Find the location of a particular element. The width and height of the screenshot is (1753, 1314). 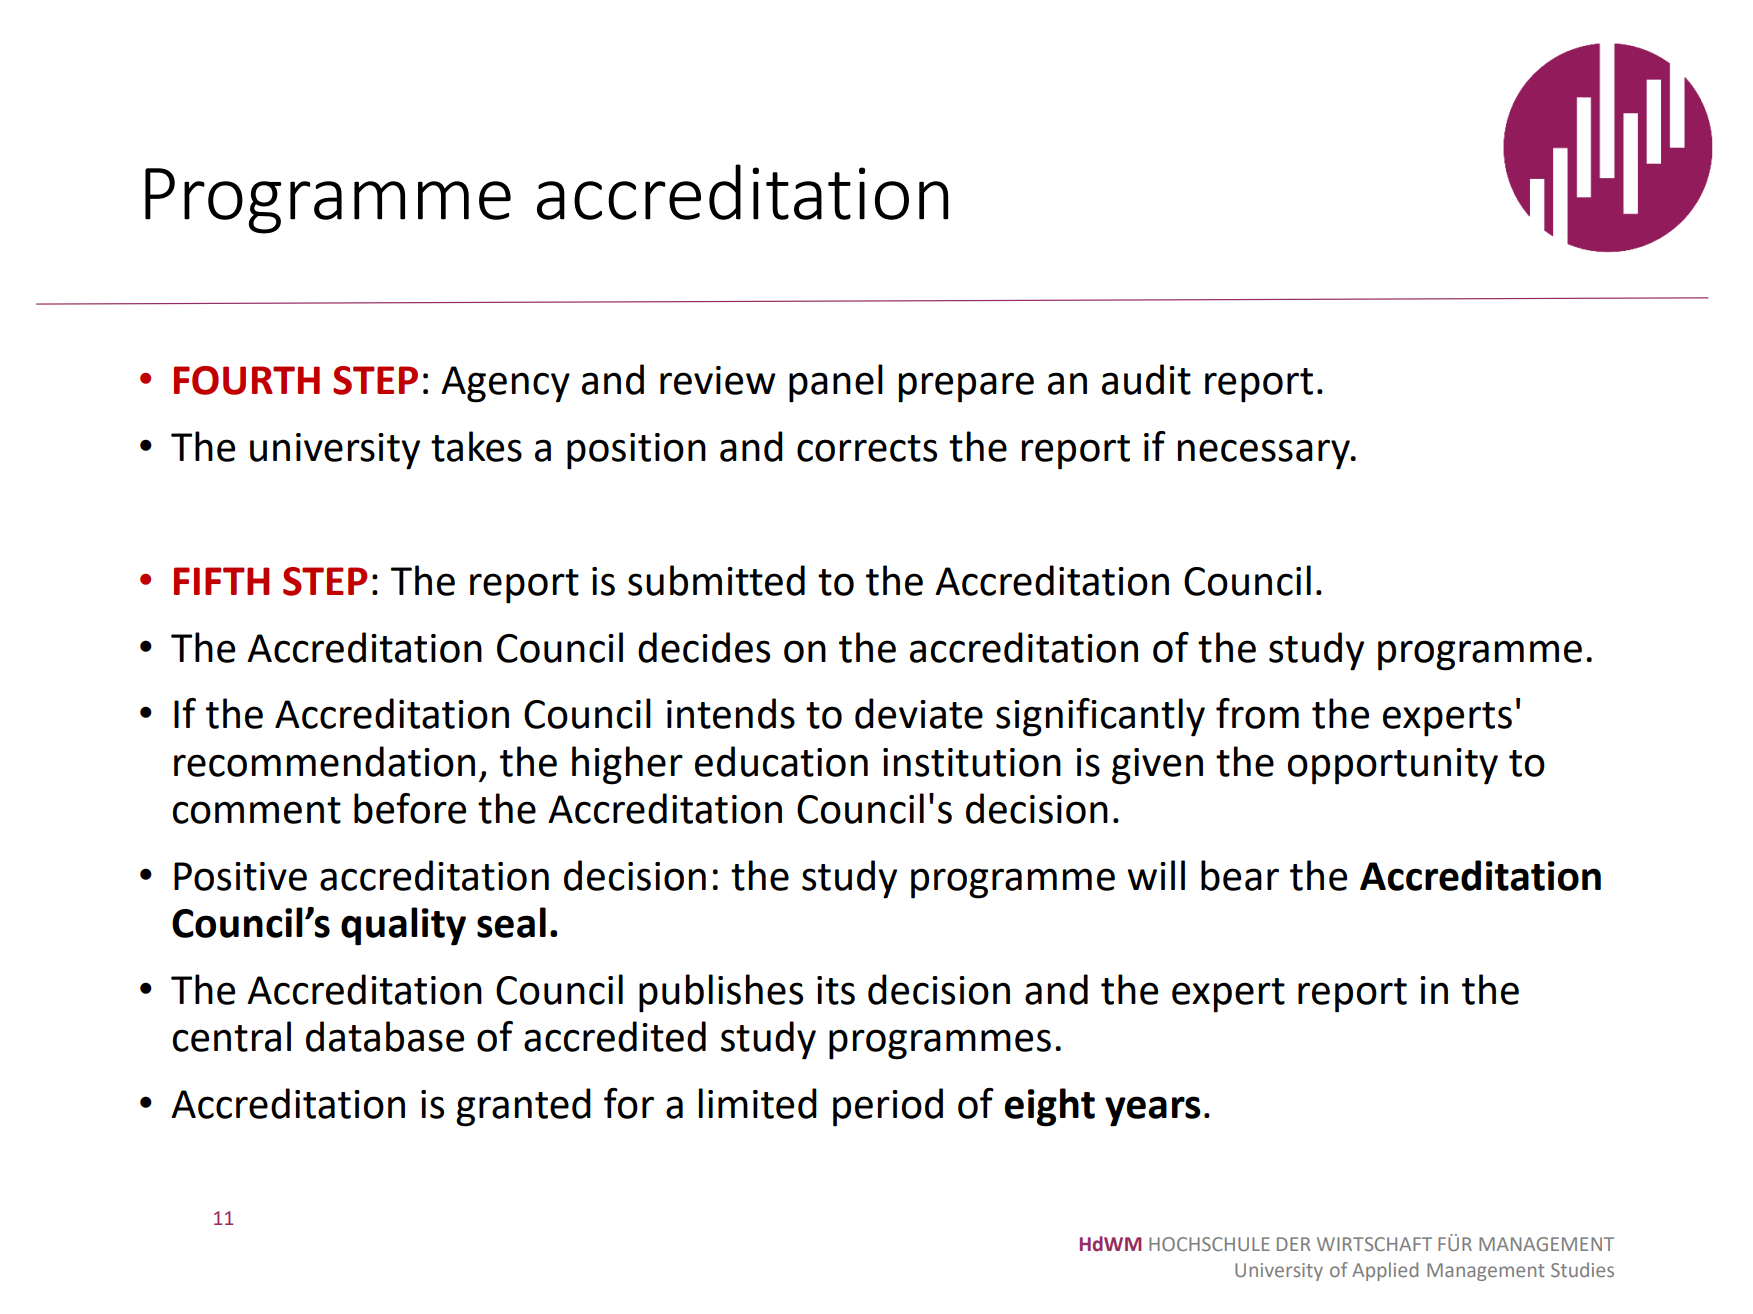

from is located at coordinates (1257, 713).
